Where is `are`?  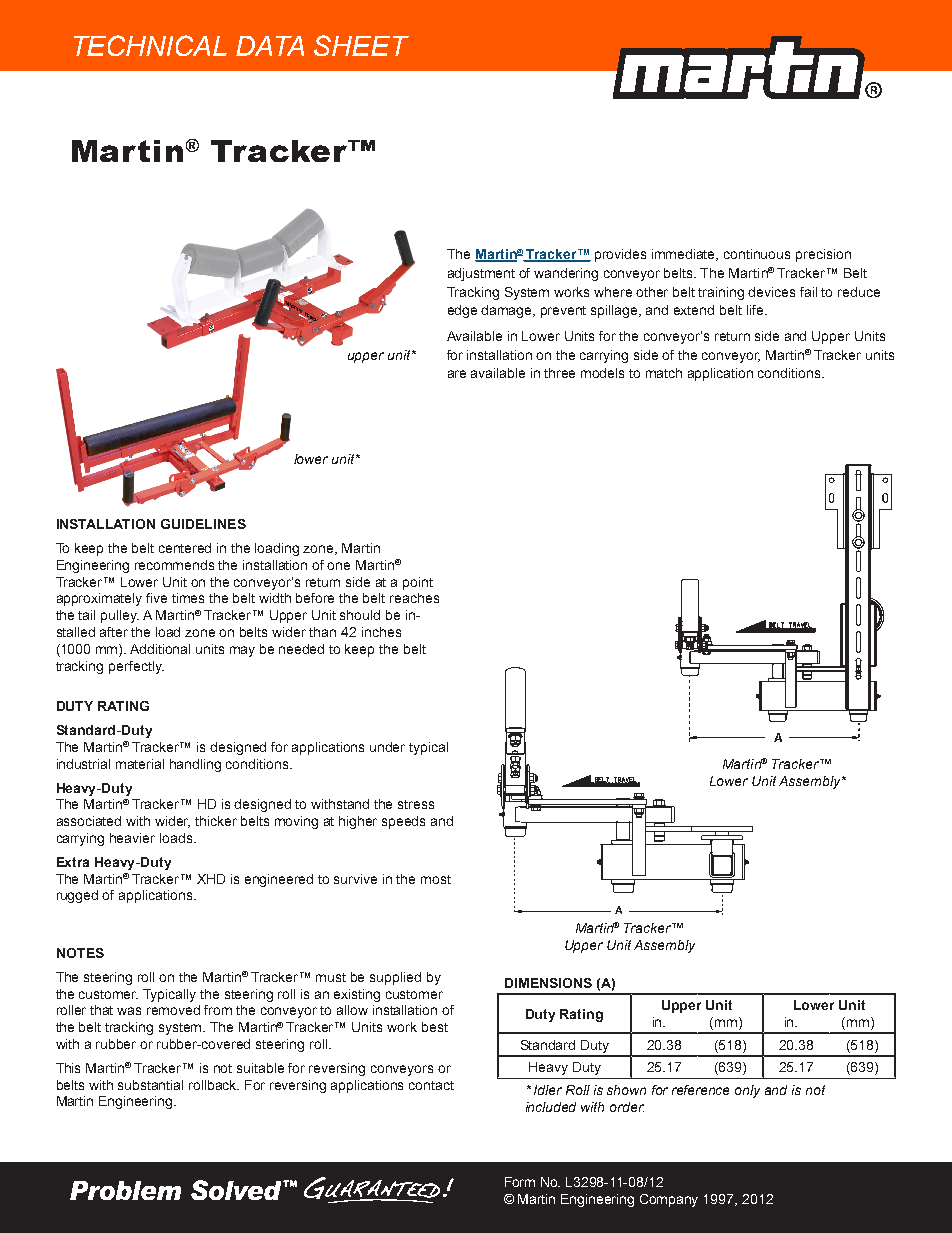
are is located at coordinates (457, 374).
